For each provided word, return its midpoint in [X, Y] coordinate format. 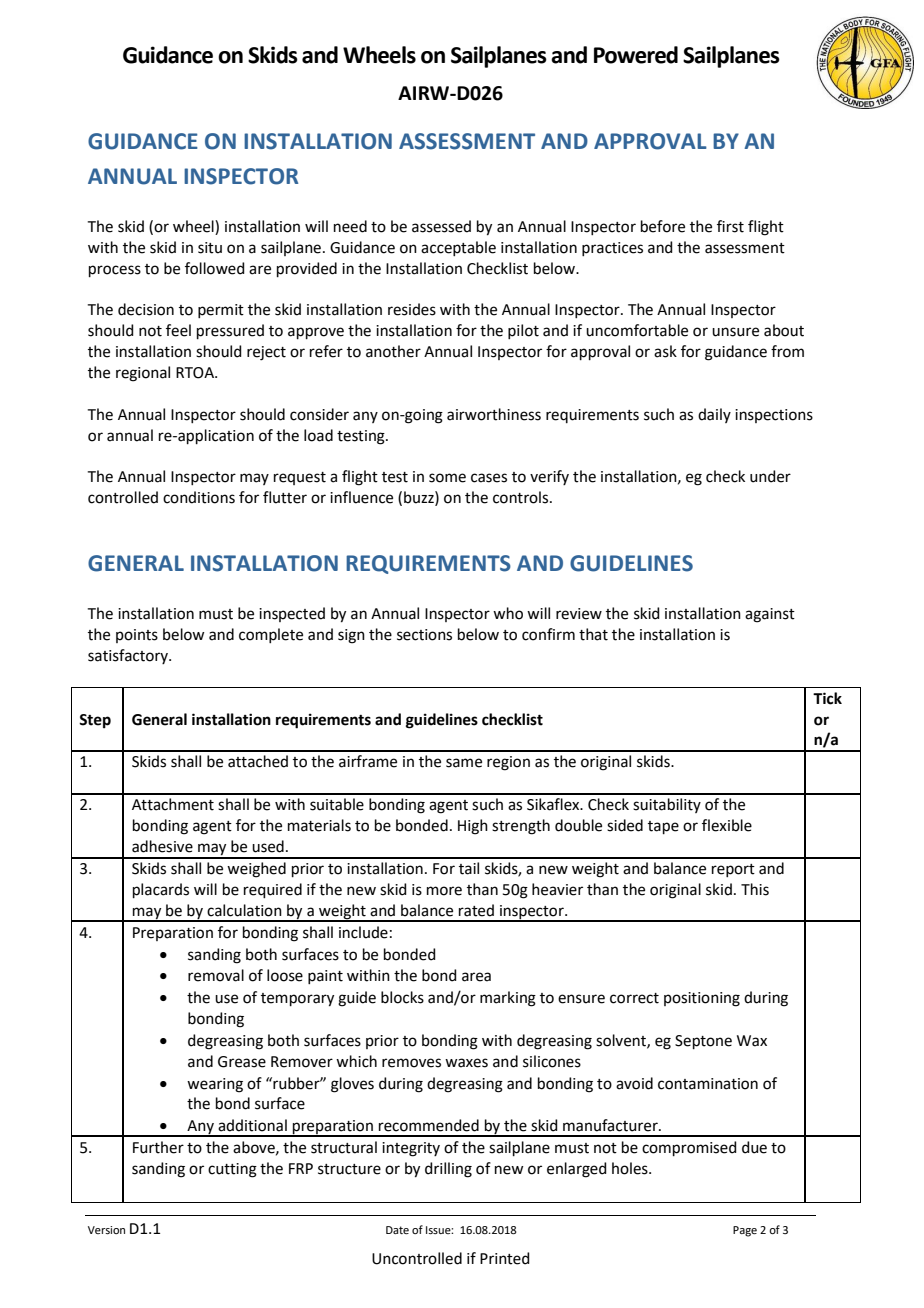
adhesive [162, 846]
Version [106, 1230]
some [447, 478]
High [473, 827]
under [770, 476]
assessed [441, 226]
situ [210, 248]
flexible [727, 825]
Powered [636, 55]
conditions [199, 497]
